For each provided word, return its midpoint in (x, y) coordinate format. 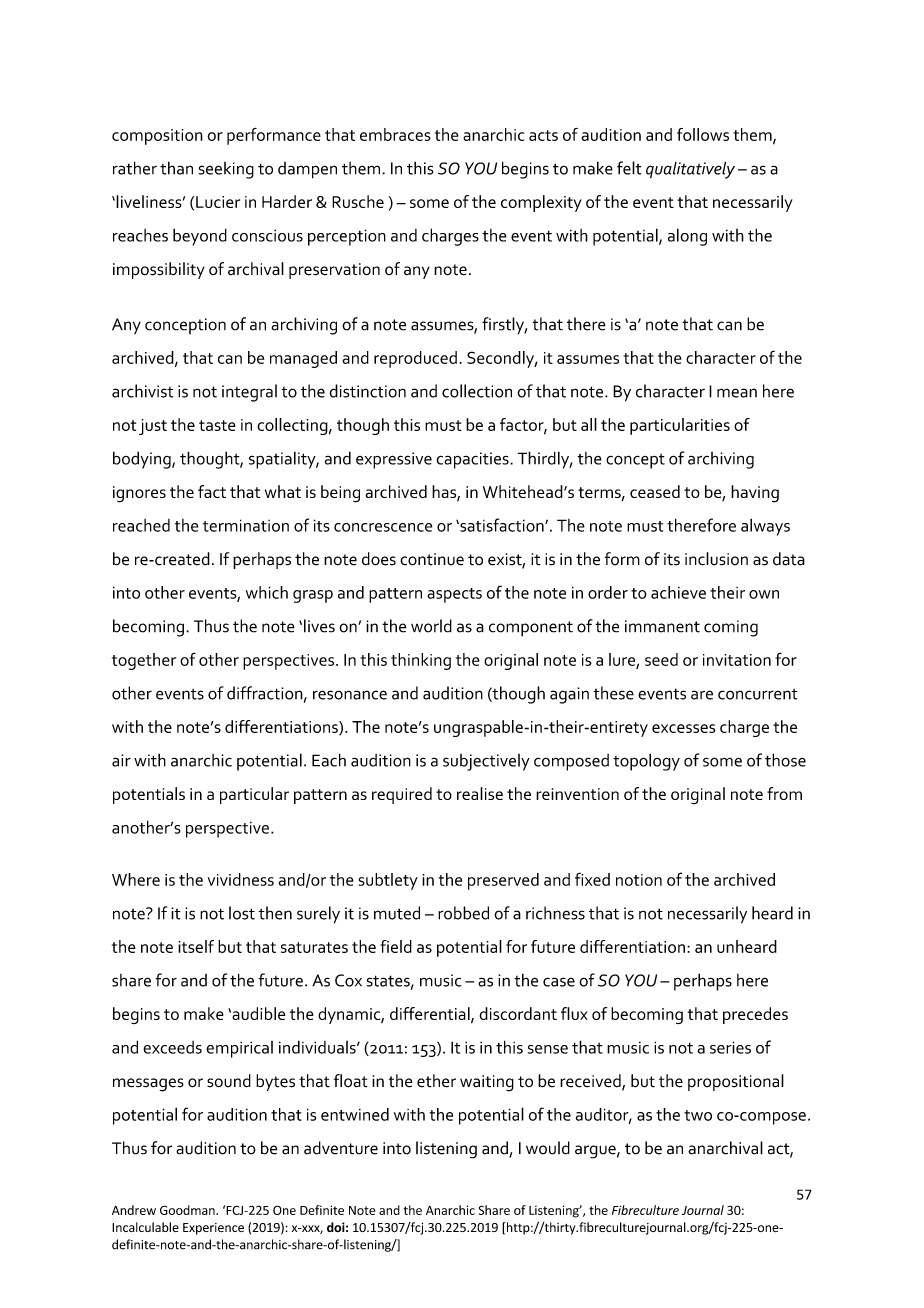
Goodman (188, 1210)
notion (639, 880)
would (548, 1148)
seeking (226, 170)
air (121, 760)
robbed (463, 913)
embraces (395, 134)
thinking (421, 661)
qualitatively (690, 170)
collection (477, 391)
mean (737, 393)
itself (196, 946)
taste (217, 425)
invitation (737, 660)
